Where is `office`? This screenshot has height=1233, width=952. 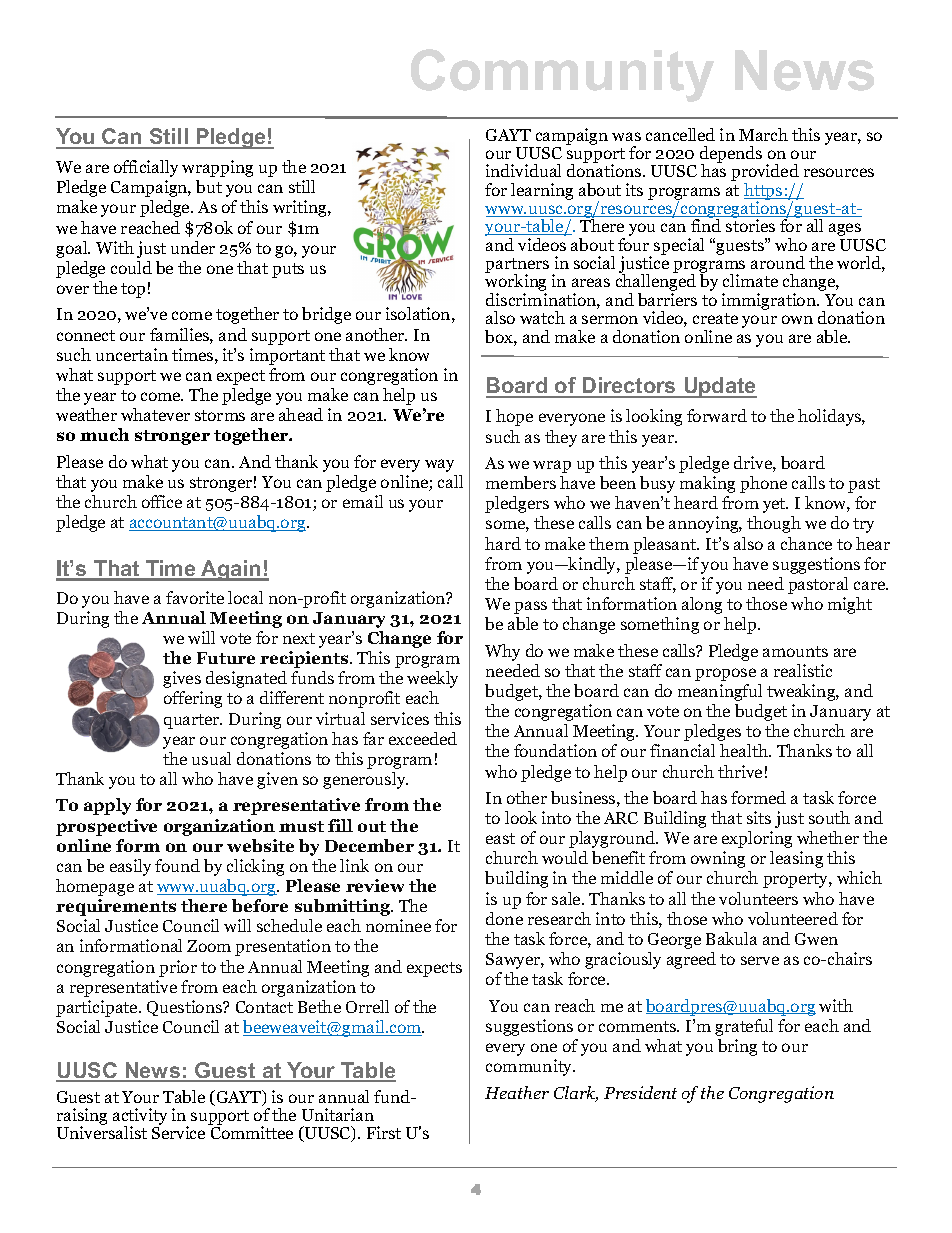
office is located at coordinates (162, 501).
